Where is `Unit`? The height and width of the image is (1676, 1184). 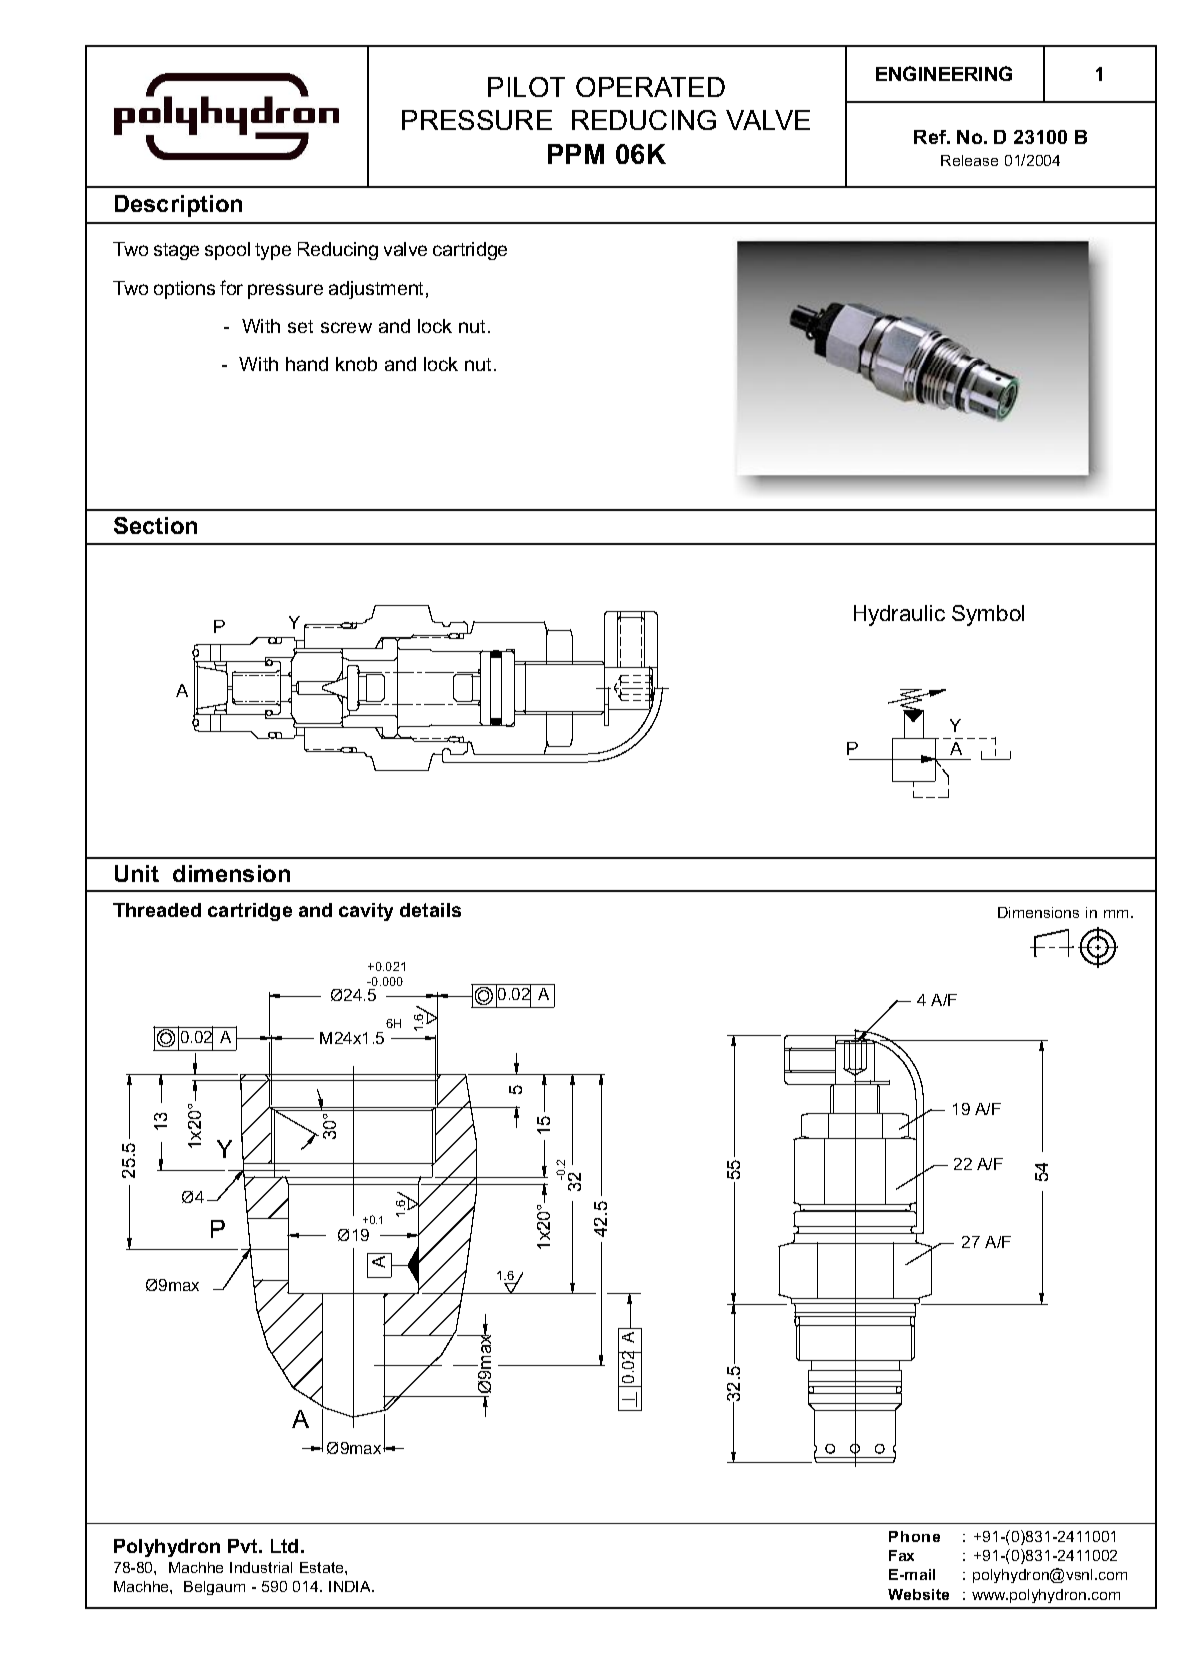
Unit is located at coordinates (137, 873).
